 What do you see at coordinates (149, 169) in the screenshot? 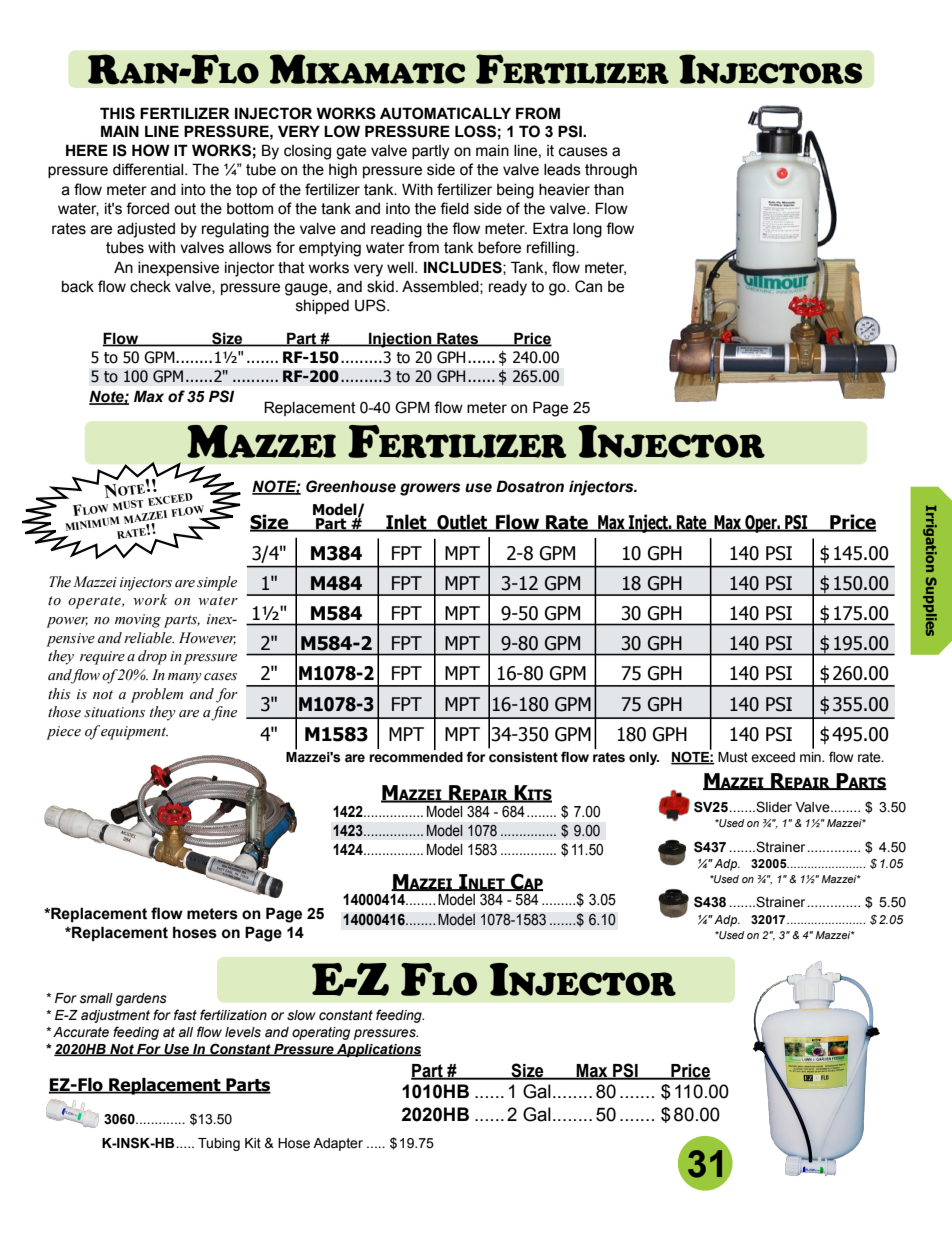
I see `differential` at bounding box center [149, 169].
